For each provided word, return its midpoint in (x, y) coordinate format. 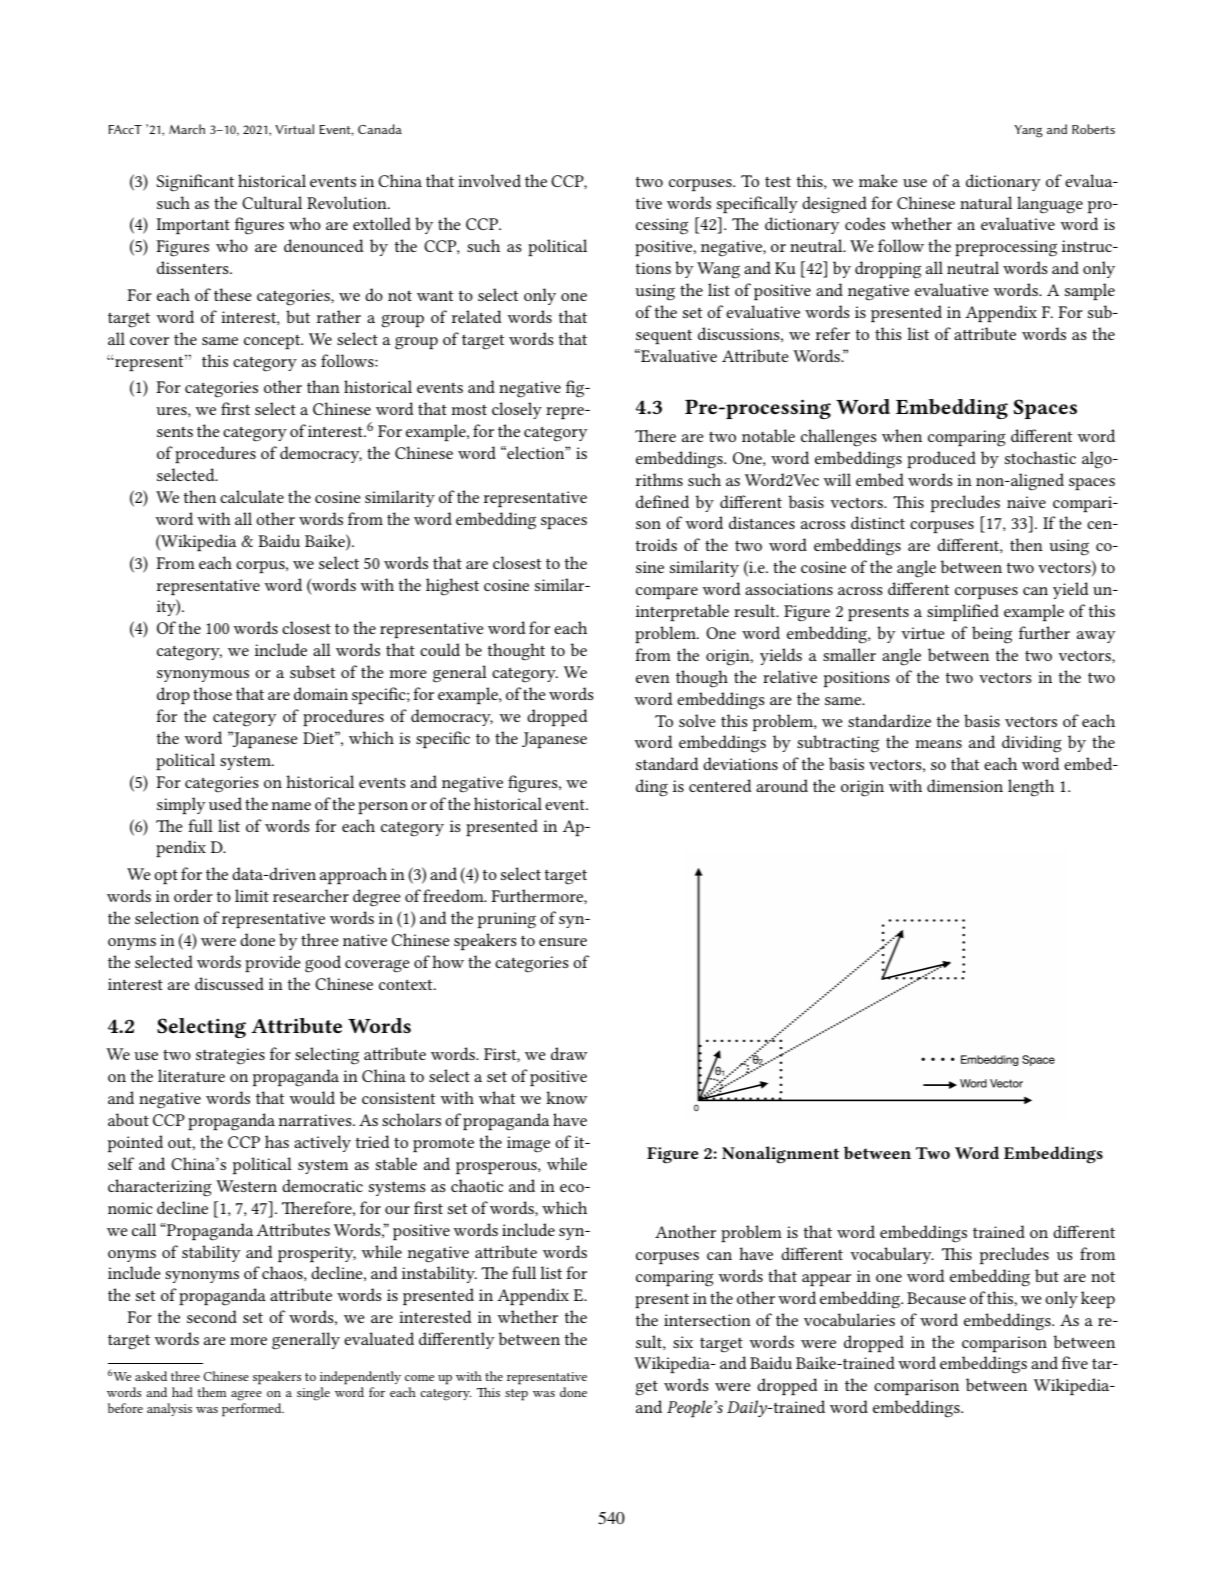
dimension (965, 785)
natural (986, 202)
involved (489, 180)
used (225, 803)
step (516, 1395)
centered (720, 785)
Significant (195, 183)
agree (246, 1395)
